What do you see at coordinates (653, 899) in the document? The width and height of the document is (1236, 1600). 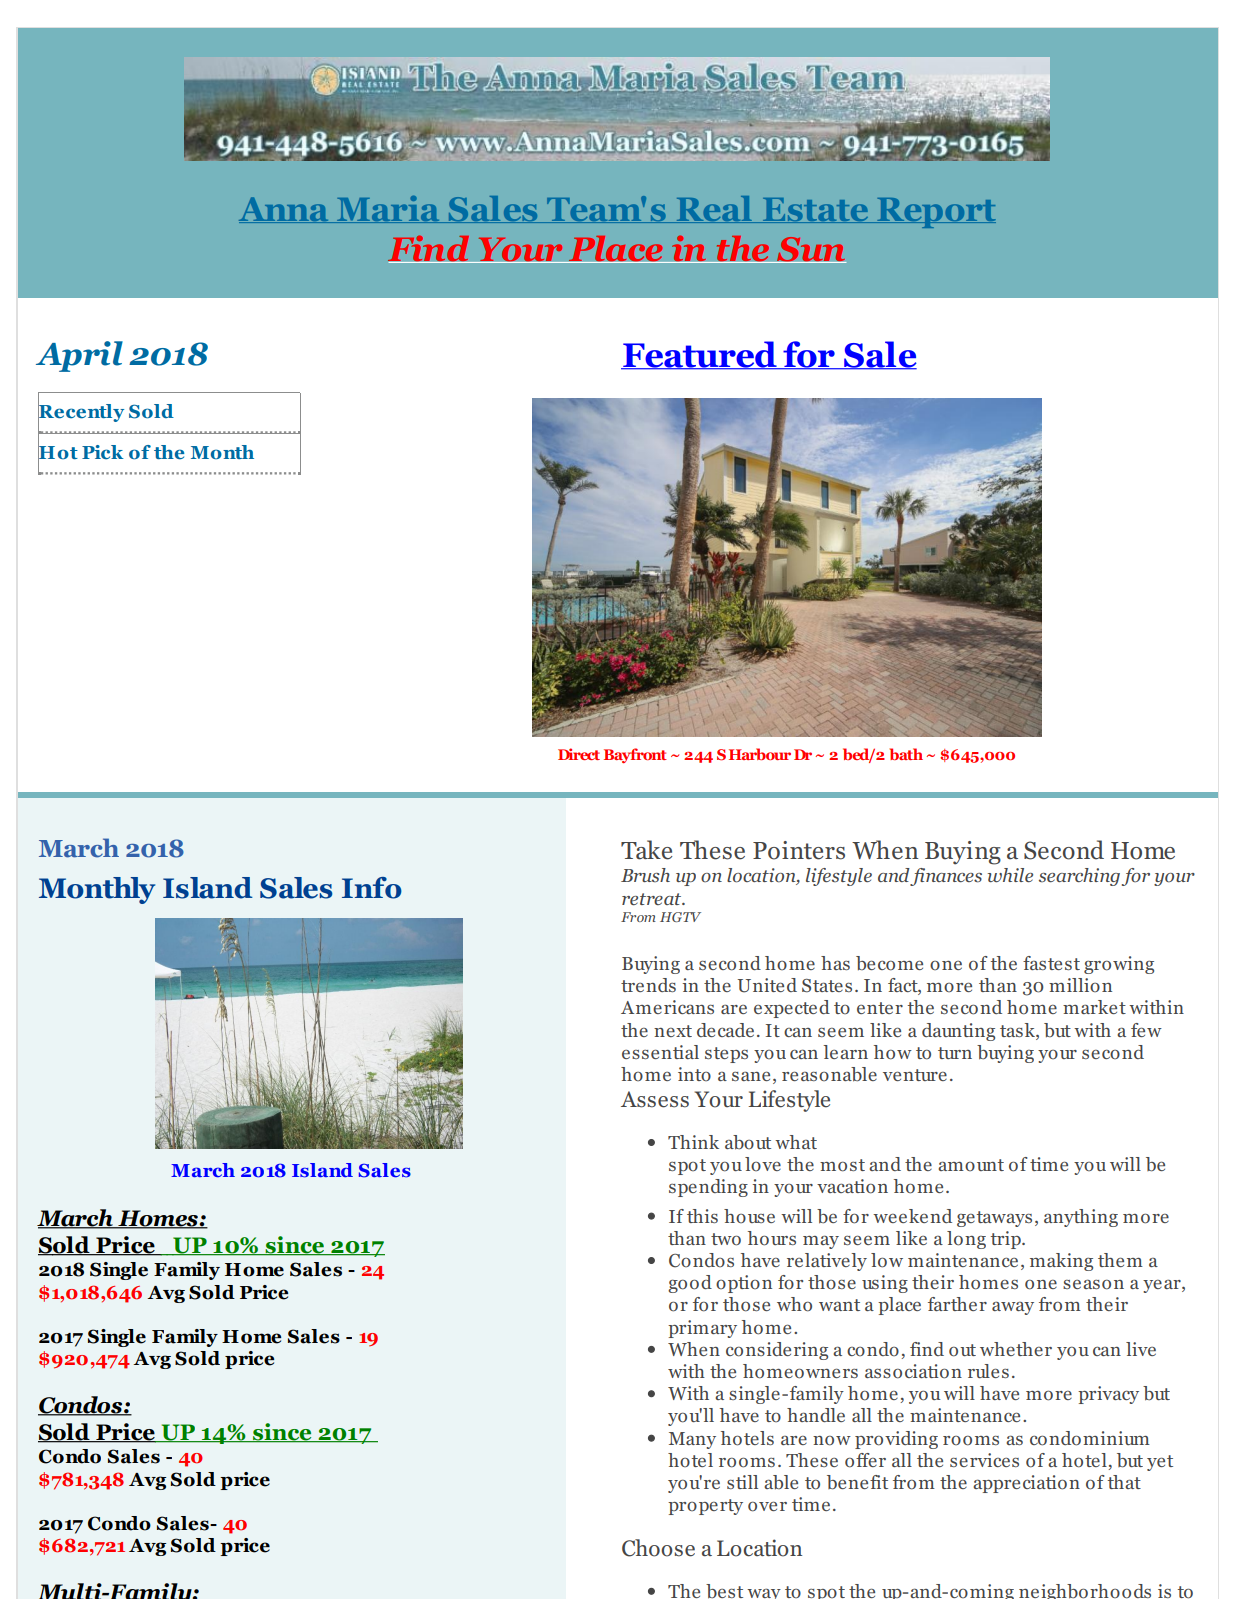 I see `retreat` at bounding box center [653, 899].
